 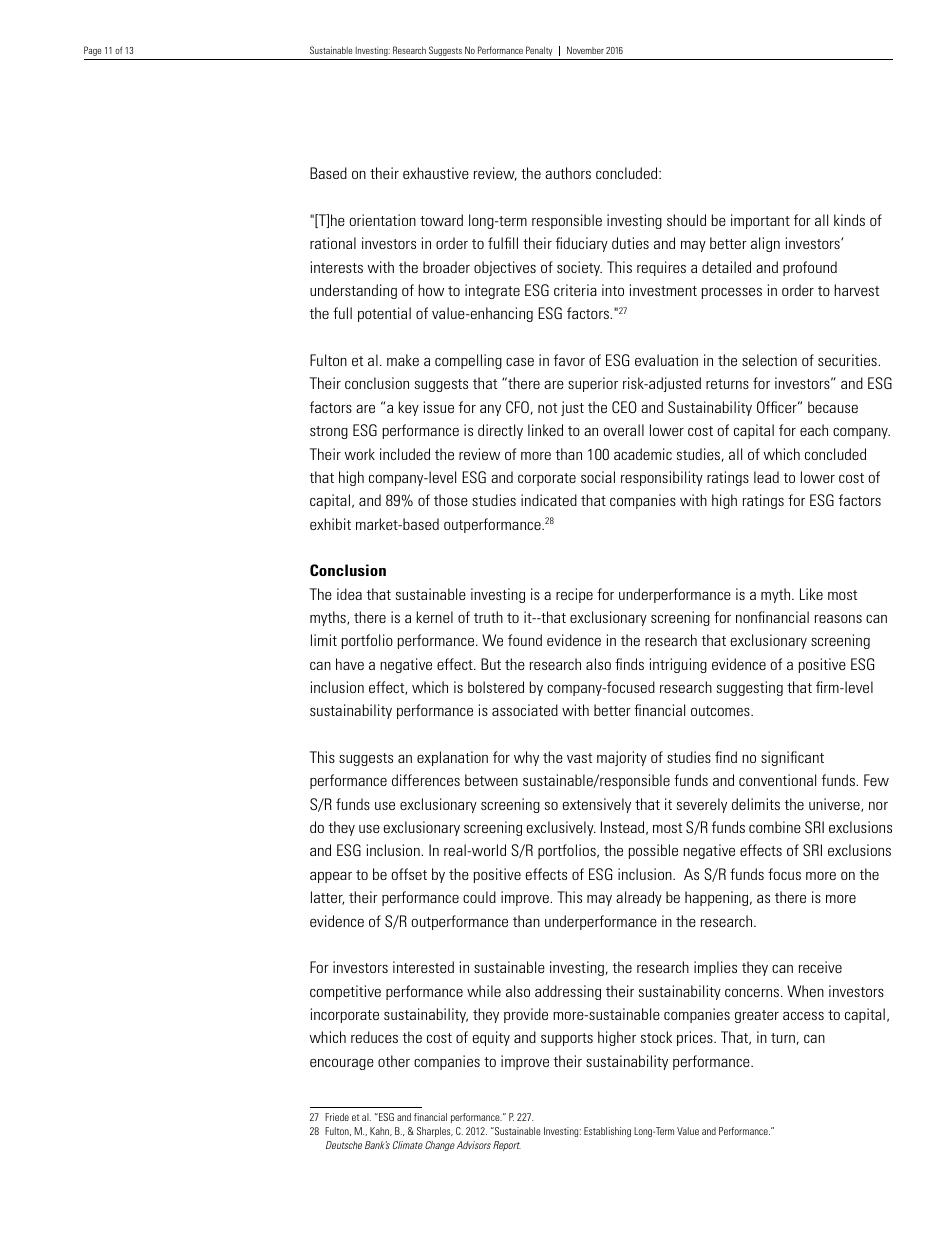 I want to click on Penalty, so click(x=539, y=51).
